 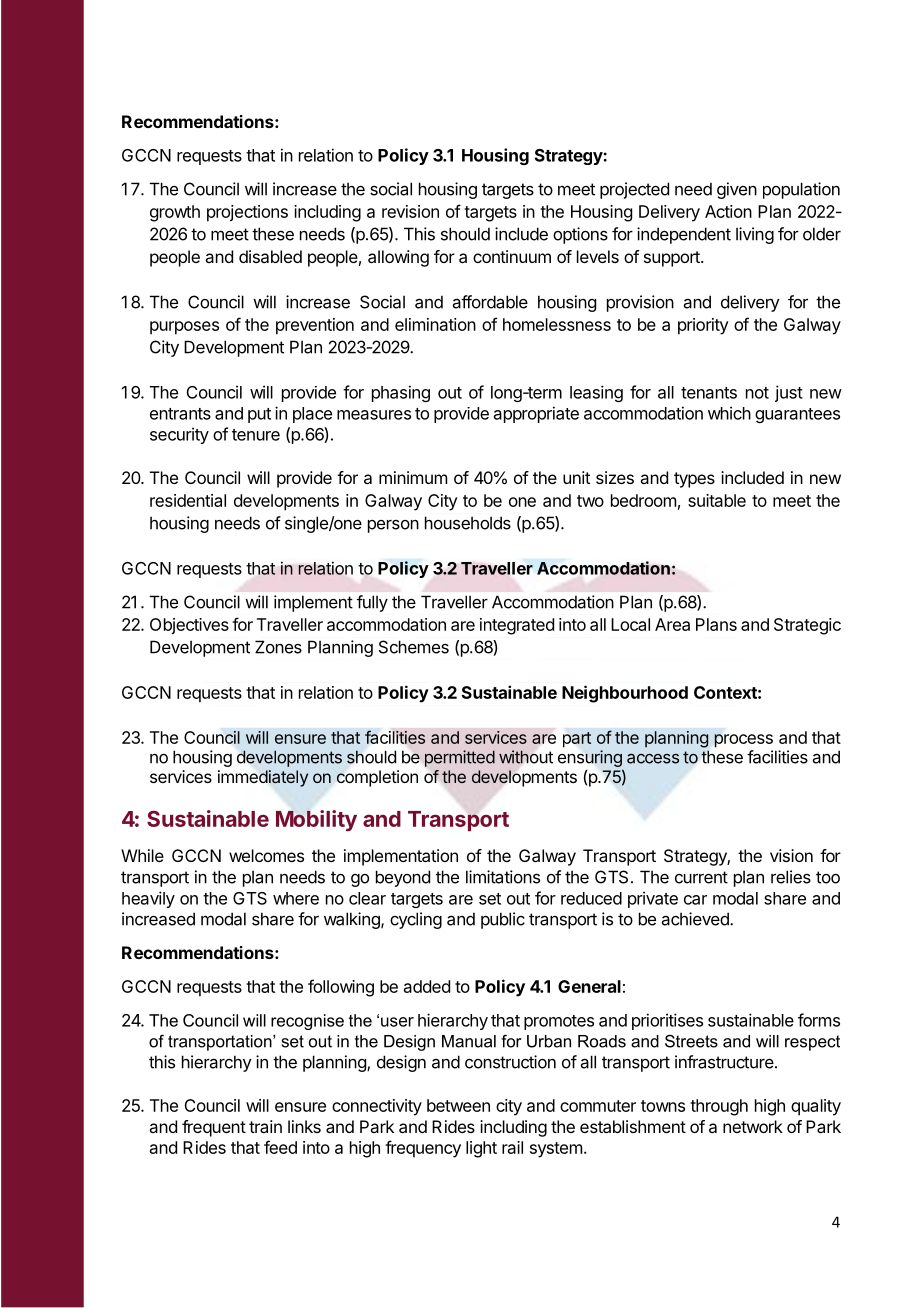 I want to click on relies, so click(x=791, y=877).
